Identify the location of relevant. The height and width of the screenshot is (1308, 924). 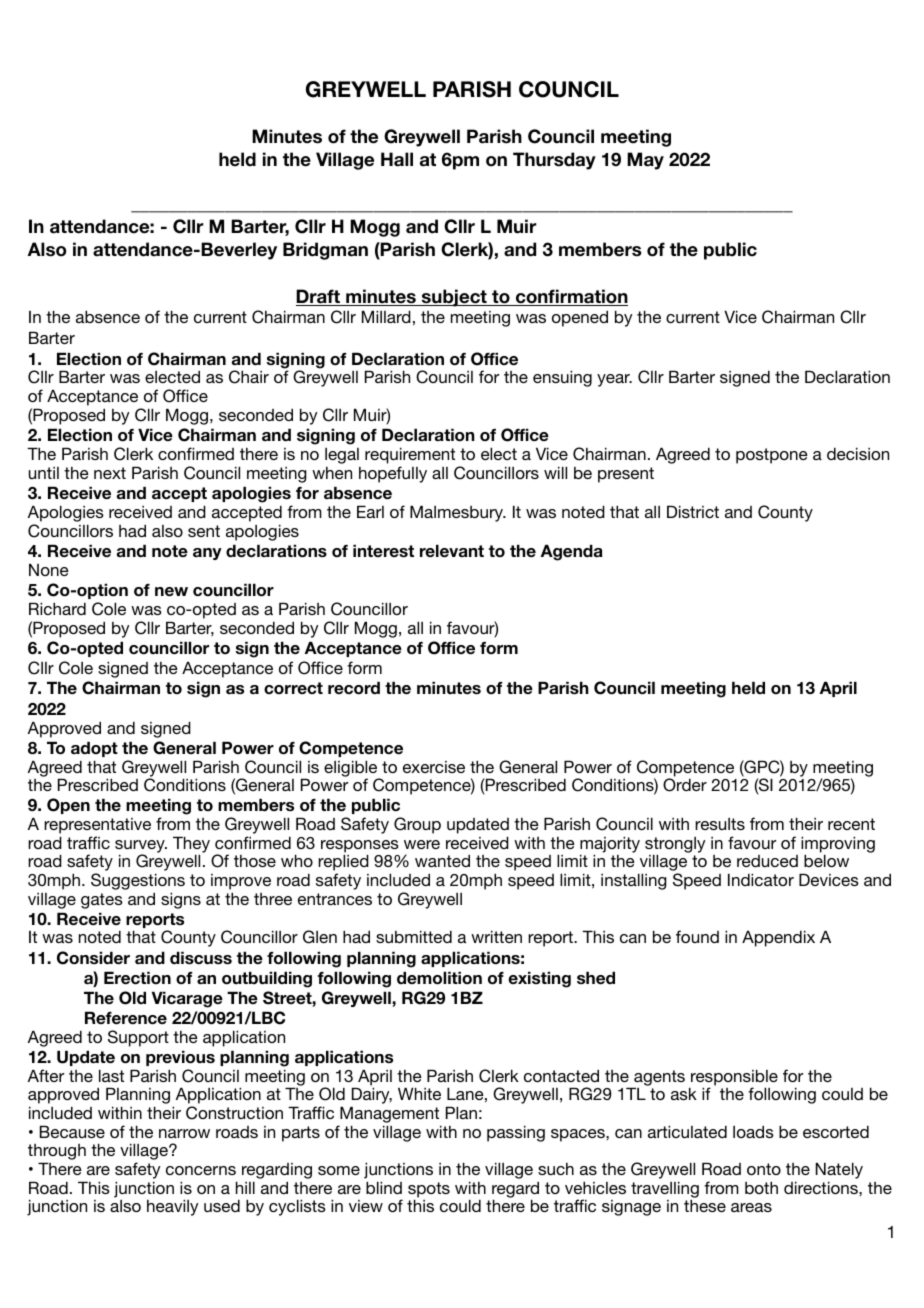
(452, 551).
